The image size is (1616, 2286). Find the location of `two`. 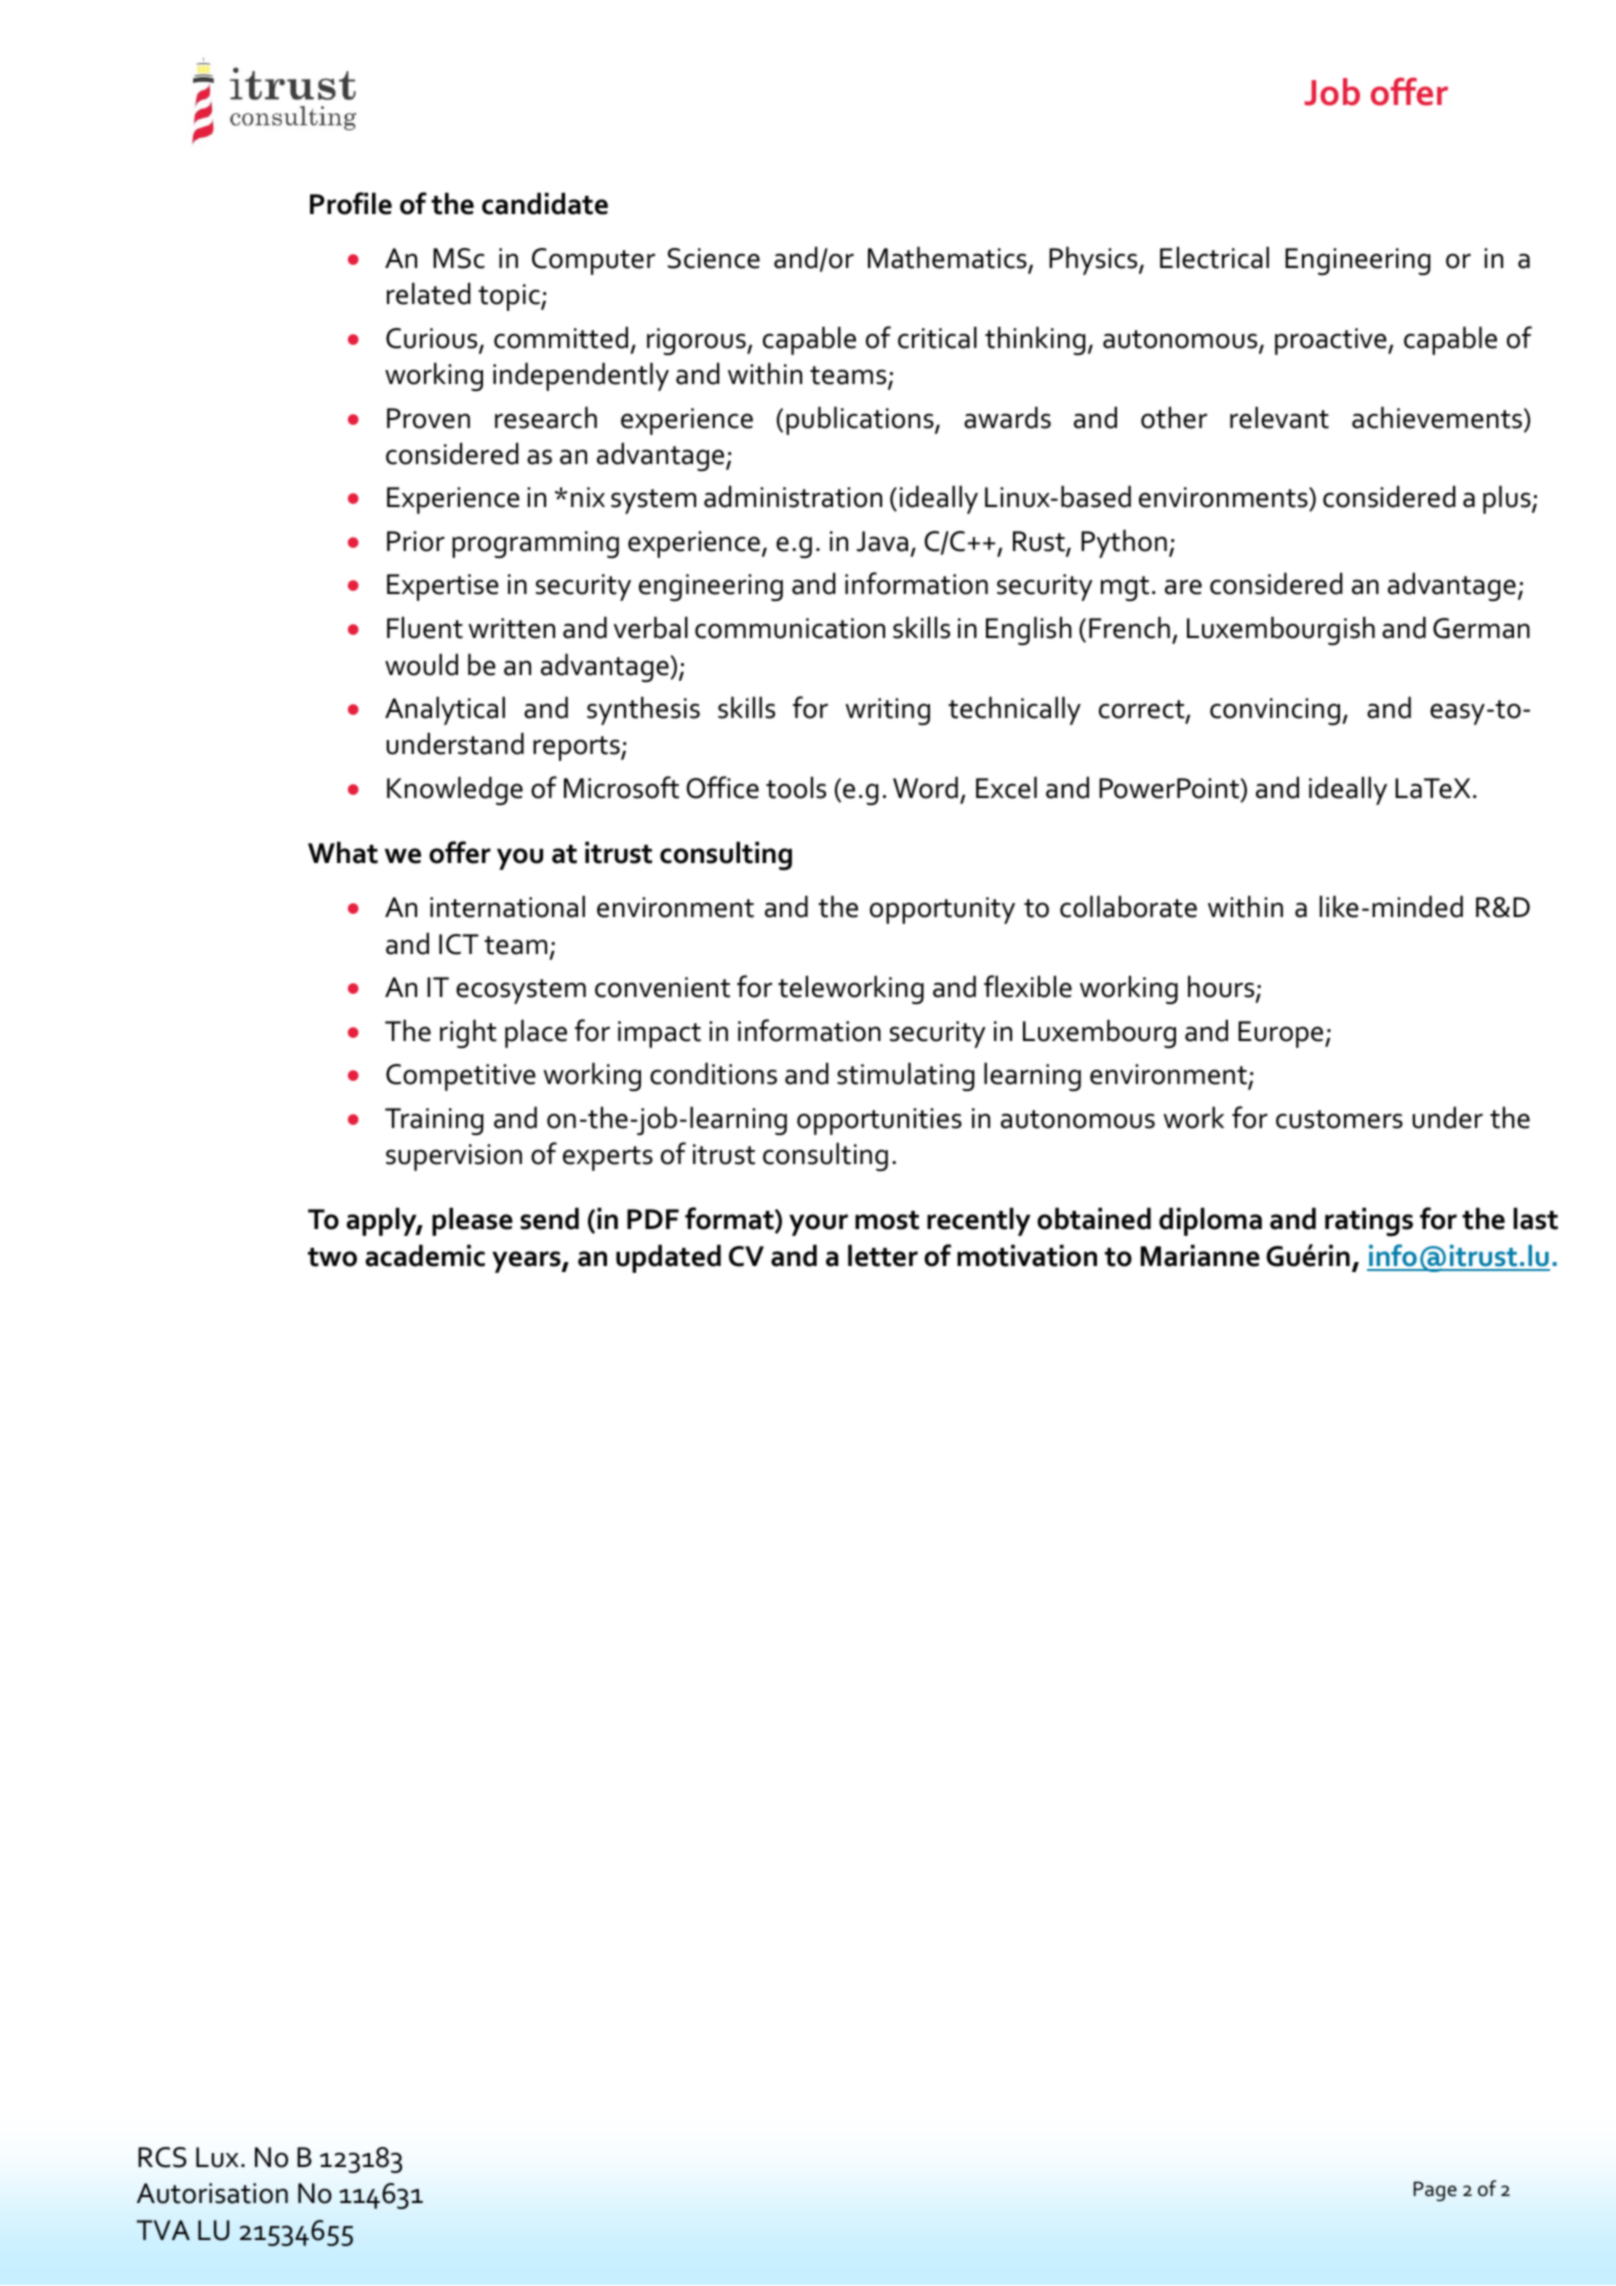

two is located at coordinates (332, 1257).
